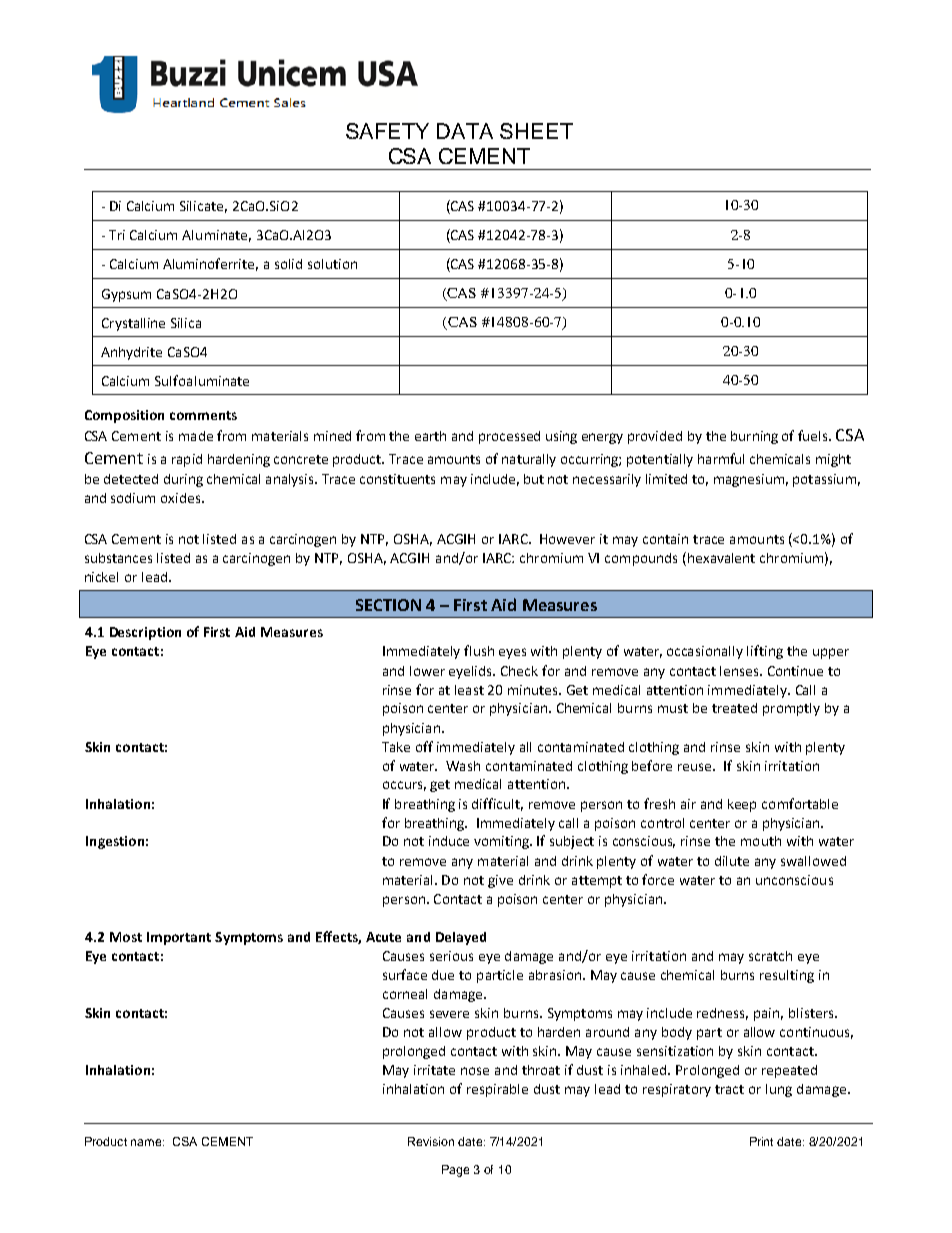 Image resolution: width=952 pixels, height=1233 pixels. I want to click on SHEET, so click(536, 131).
